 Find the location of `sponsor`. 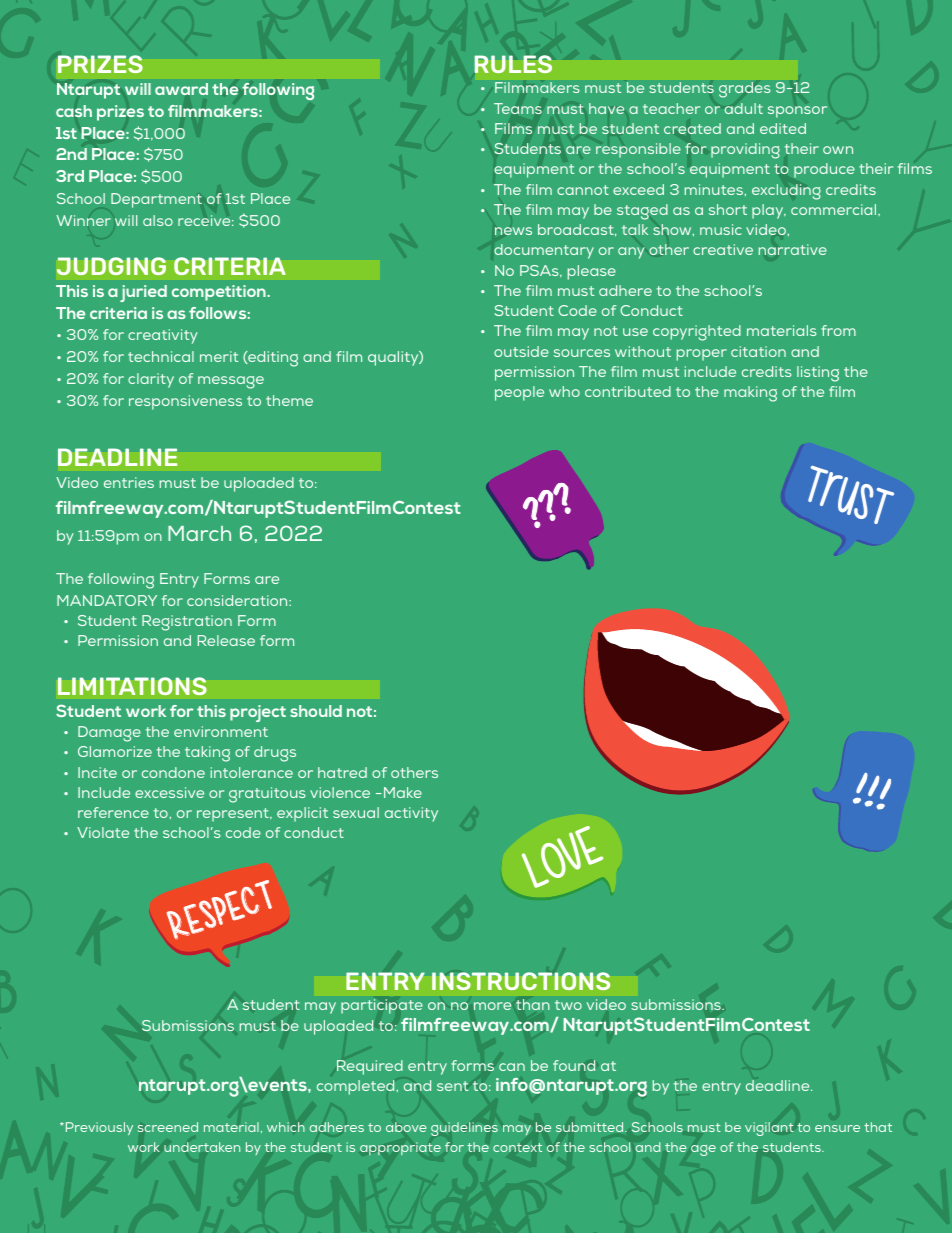

sponsor is located at coordinates (797, 112).
